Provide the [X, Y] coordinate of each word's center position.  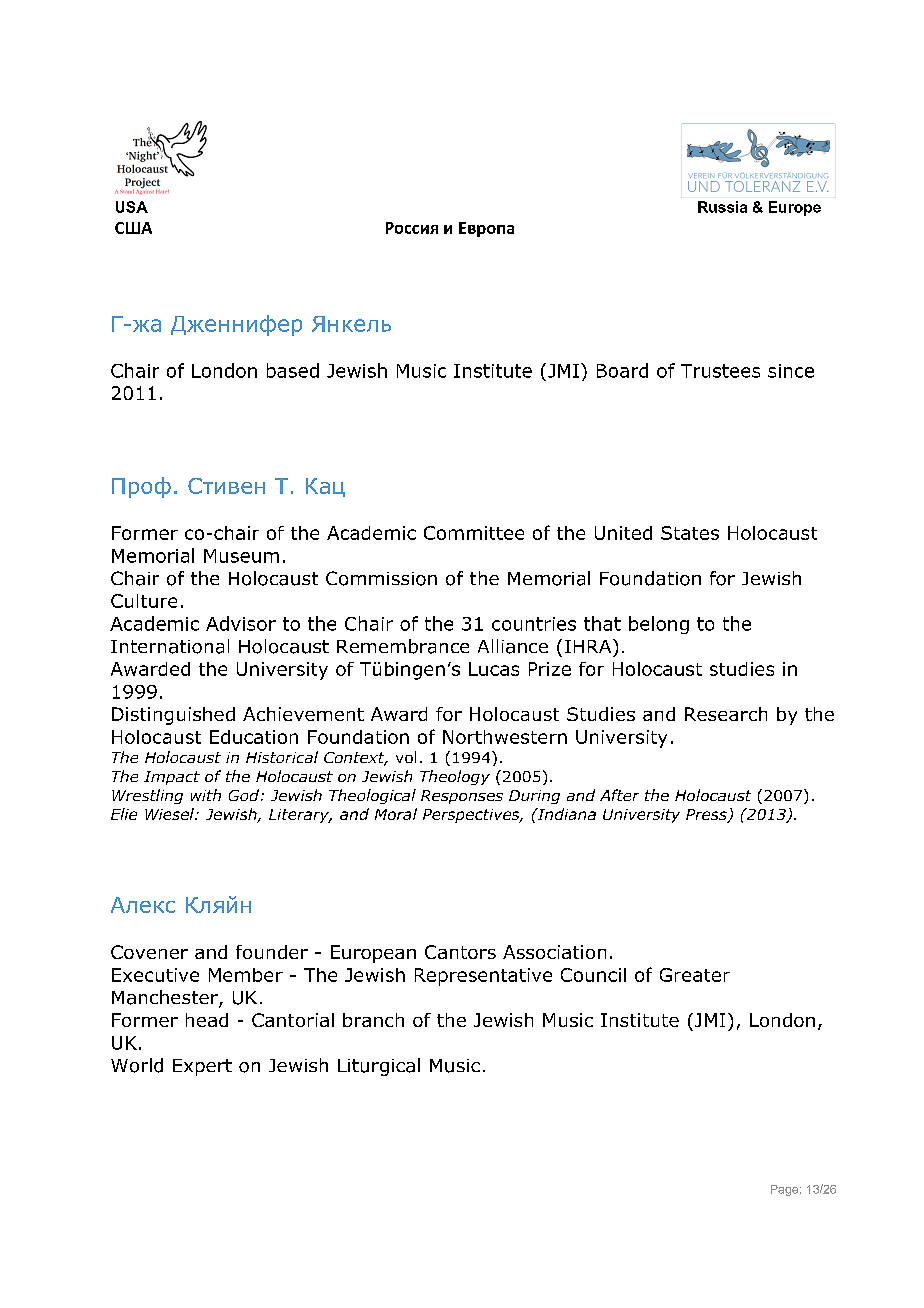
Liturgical [379, 1067]
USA [132, 207]
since [791, 371]
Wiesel [170, 814]
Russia [722, 207]
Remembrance [403, 646]
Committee [474, 533]
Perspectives [472, 816]
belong [659, 625]
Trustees [720, 371]
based [293, 370]
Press [707, 816]
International [170, 646]
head [207, 1020]
